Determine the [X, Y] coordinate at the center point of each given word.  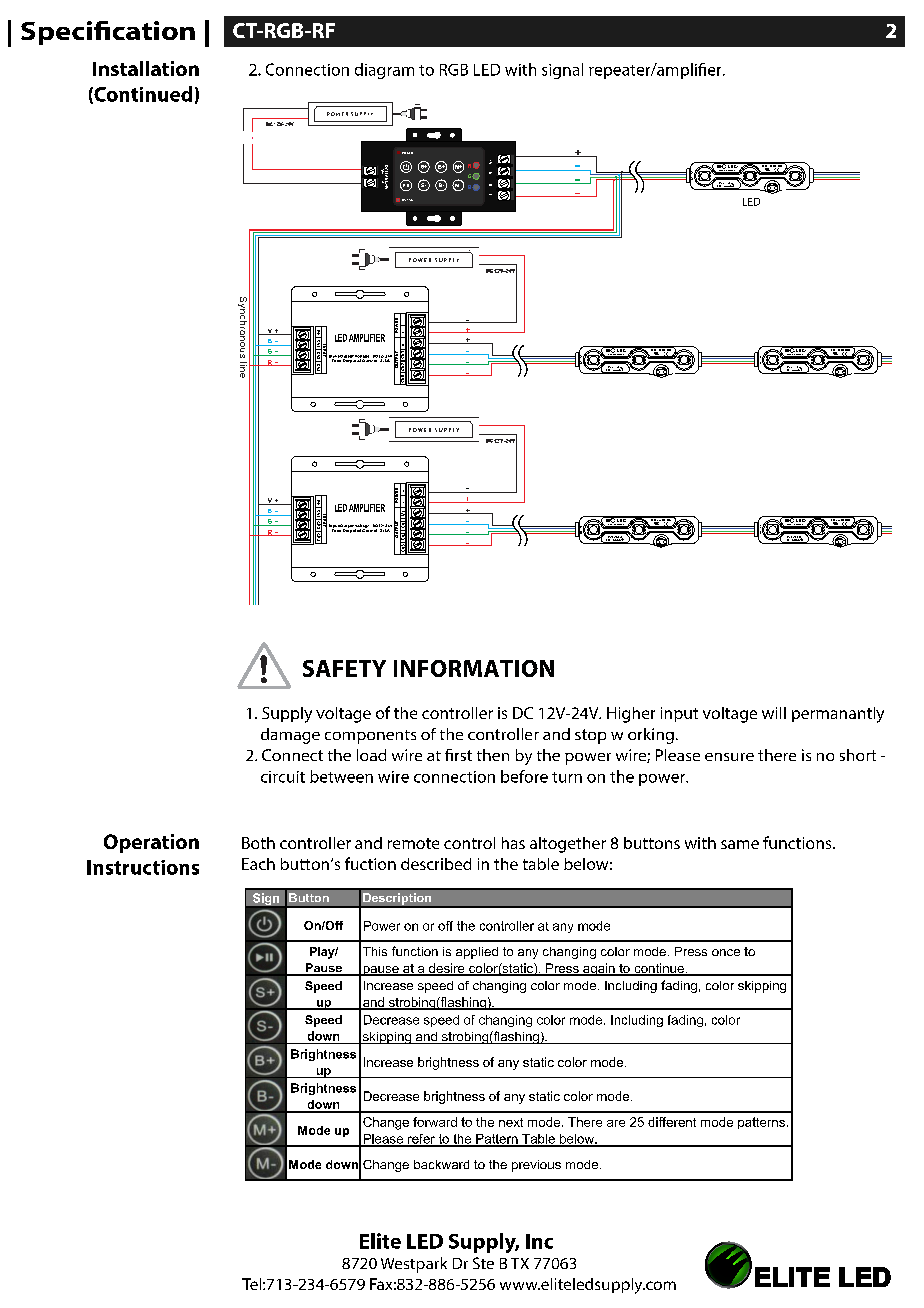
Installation [146, 68]
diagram [384, 71]
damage [290, 736]
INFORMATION [474, 668]
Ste [483, 1263]
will [774, 713]
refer [421, 1140]
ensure [729, 757]
